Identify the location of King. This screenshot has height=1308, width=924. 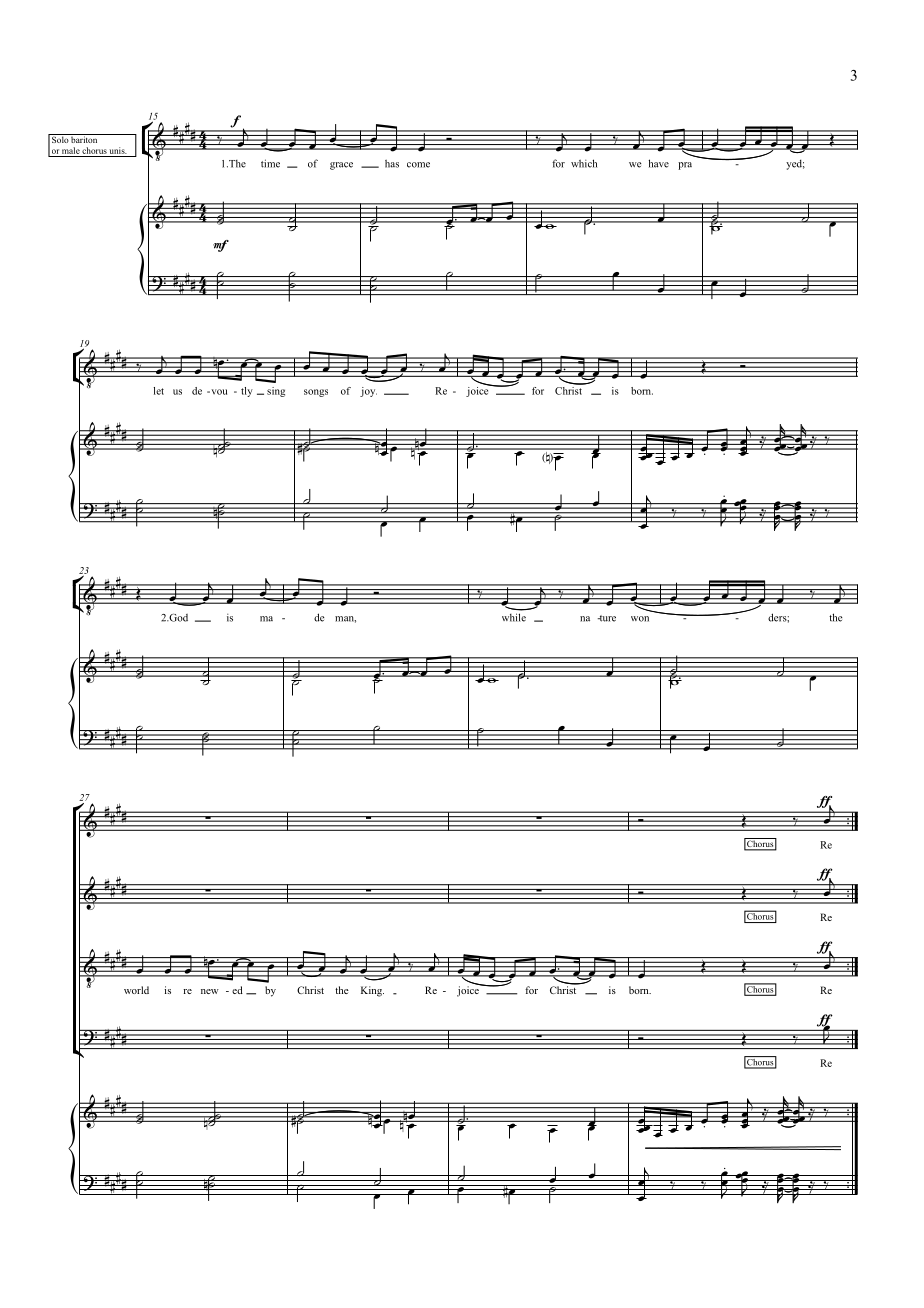
(372, 991).
